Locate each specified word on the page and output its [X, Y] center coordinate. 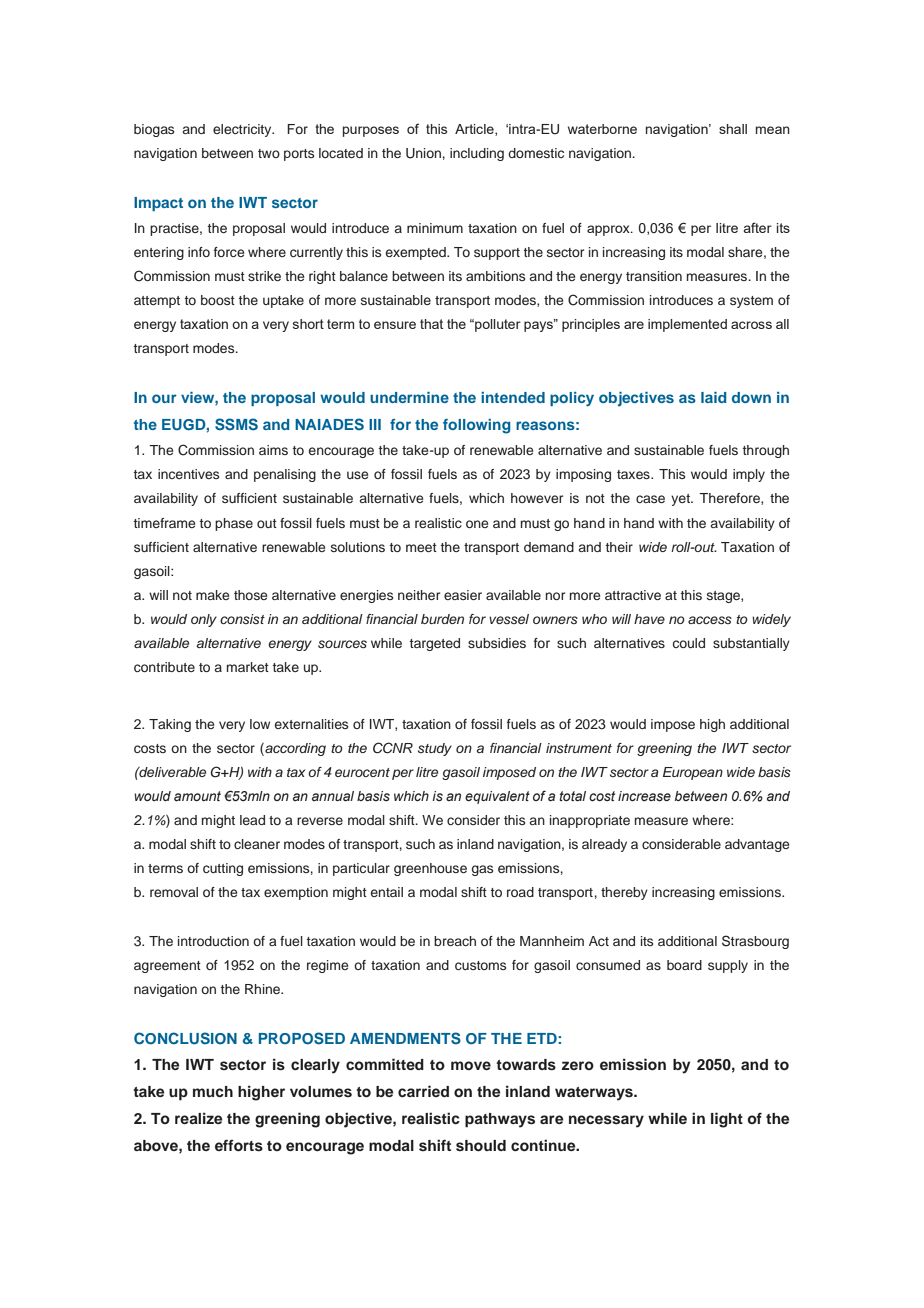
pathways [500, 1120]
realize [198, 1118]
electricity [243, 130]
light [727, 1120]
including [477, 154]
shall [733, 129]
